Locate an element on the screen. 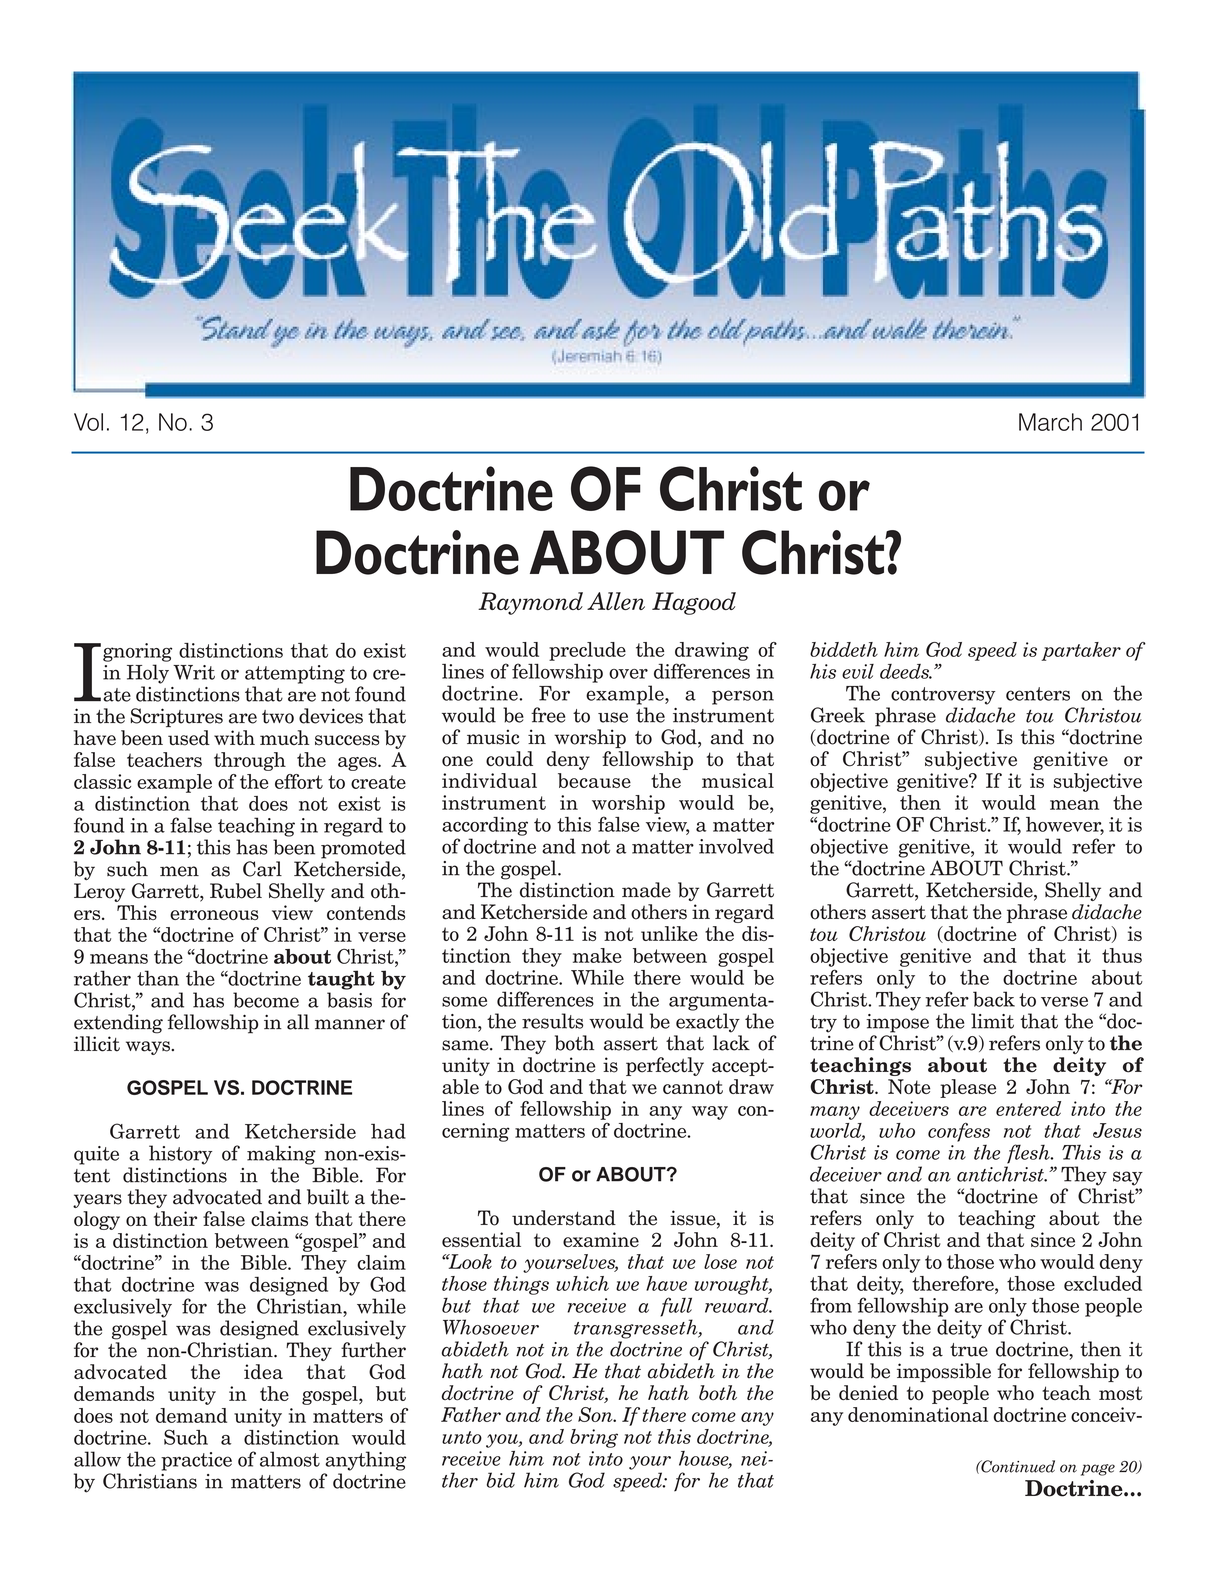  bring is located at coordinates (594, 1438).
